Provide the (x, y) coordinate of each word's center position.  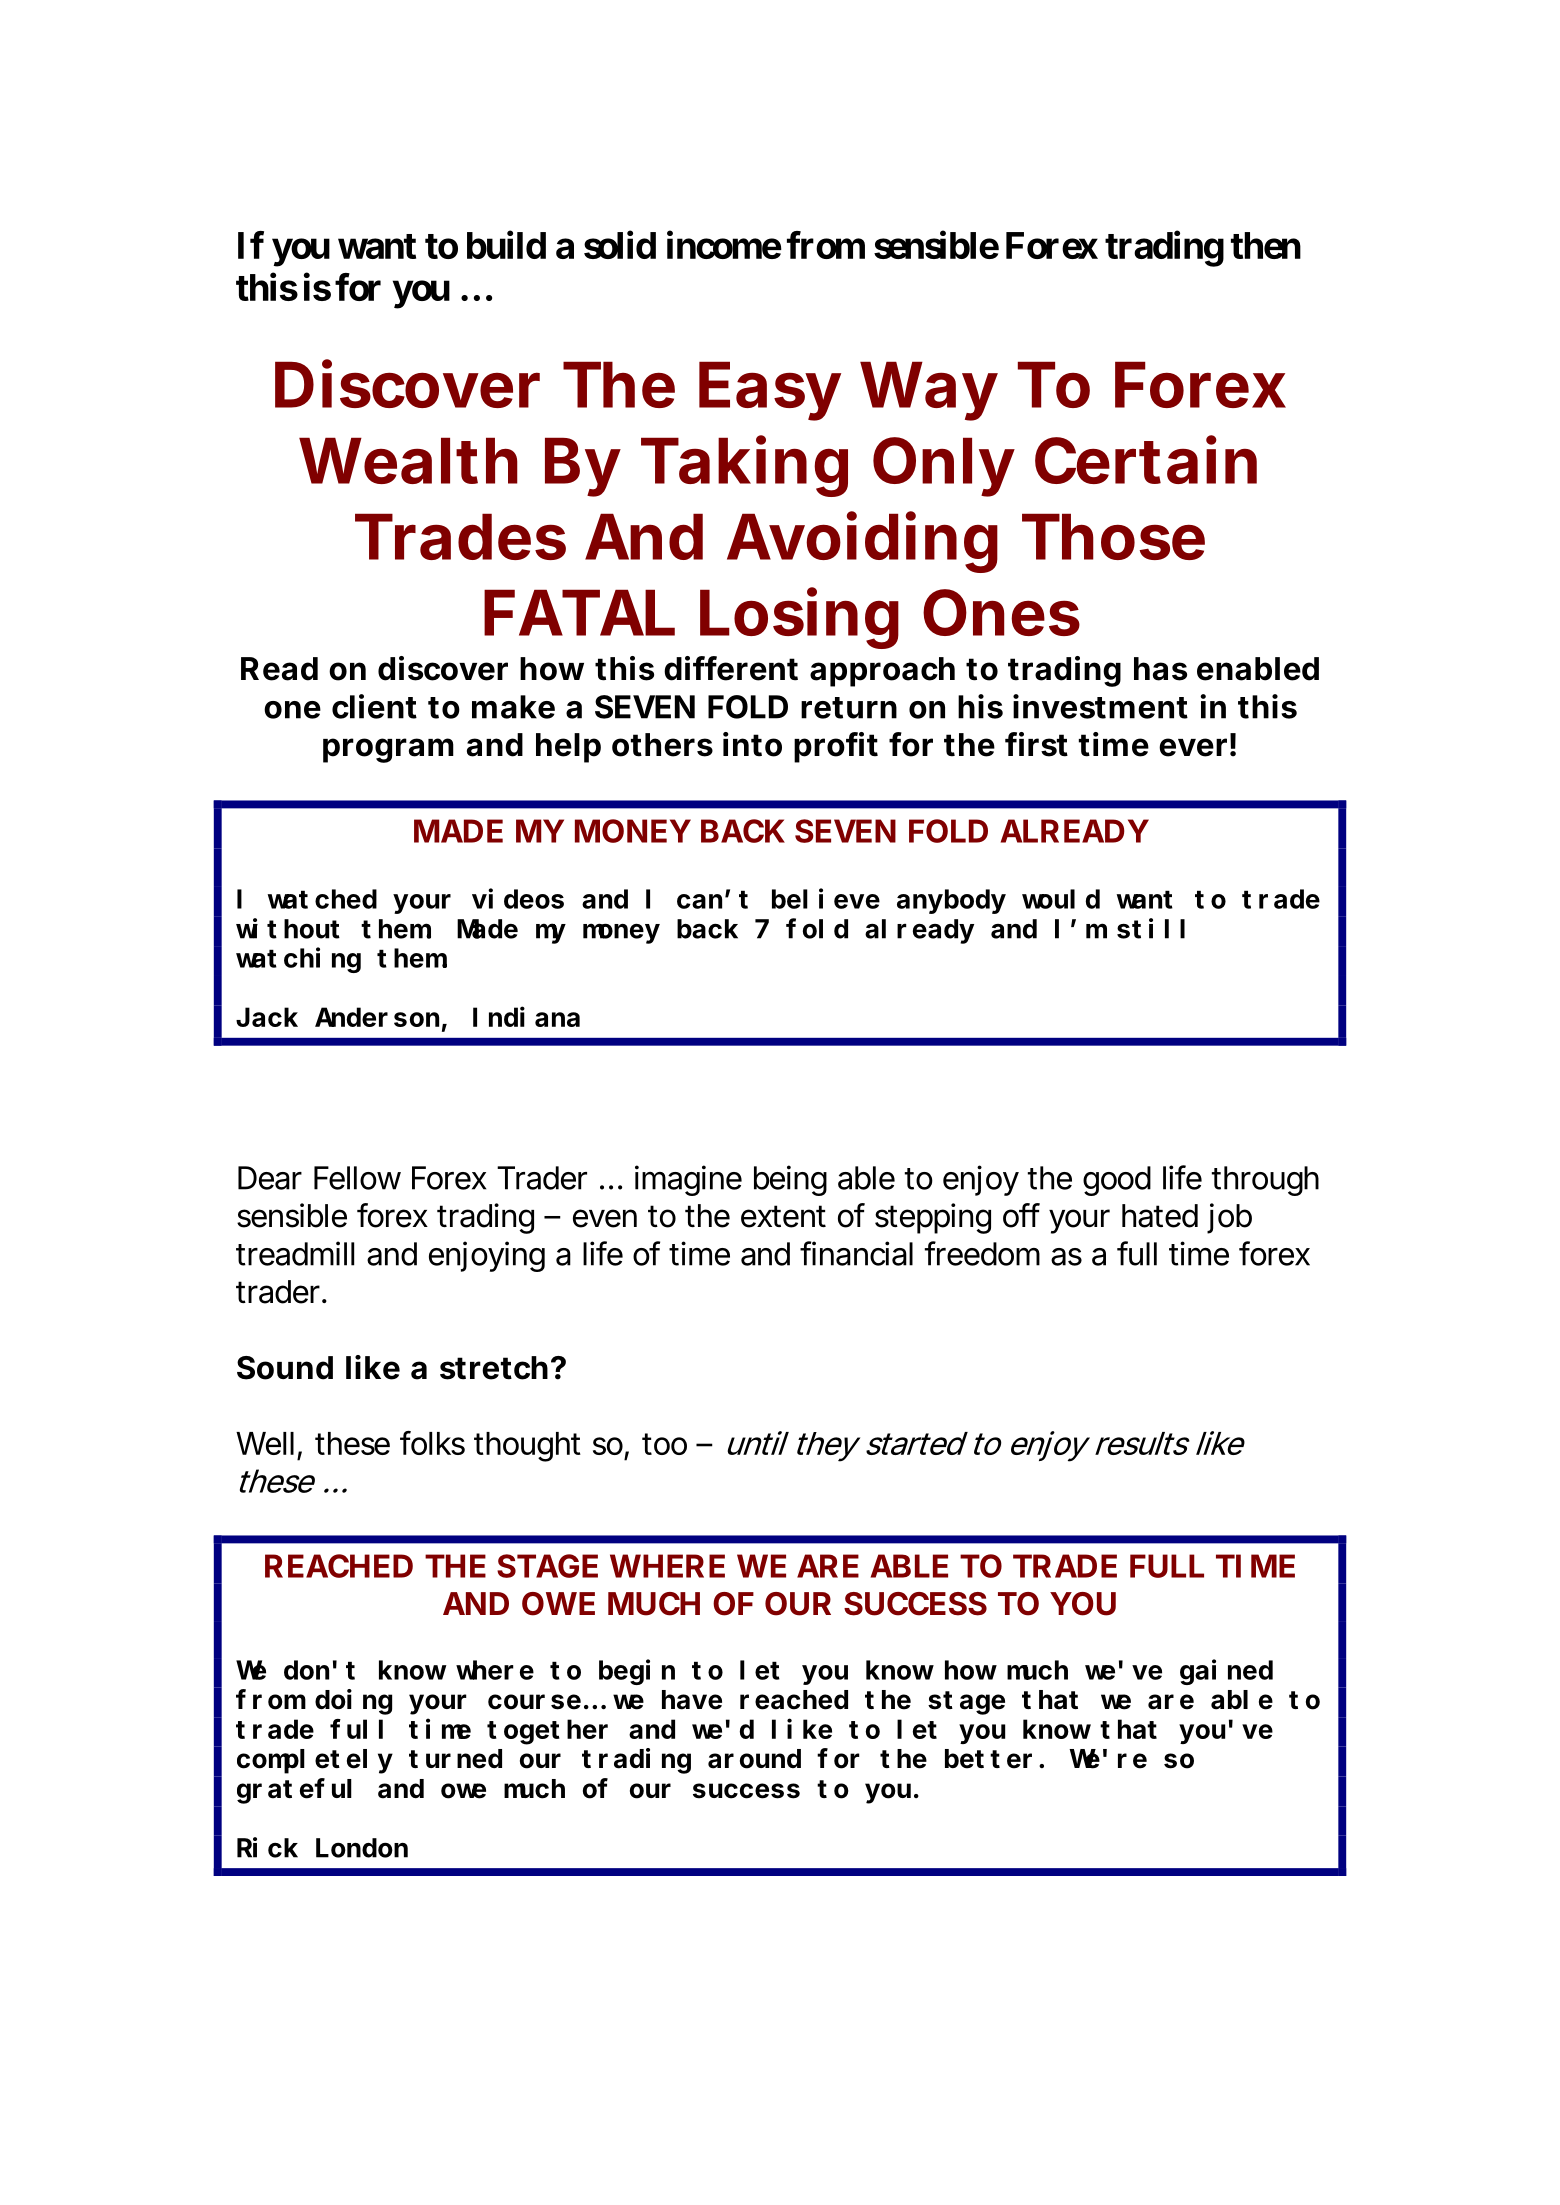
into (752, 744)
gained (1226, 1672)
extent (783, 1216)
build (506, 245)
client (374, 706)
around (754, 1759)
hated (1160, 1216)
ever (1193, 747)
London (362, 1848)
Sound (285, 1368)
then (1266, 245)
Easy (769, 391)
